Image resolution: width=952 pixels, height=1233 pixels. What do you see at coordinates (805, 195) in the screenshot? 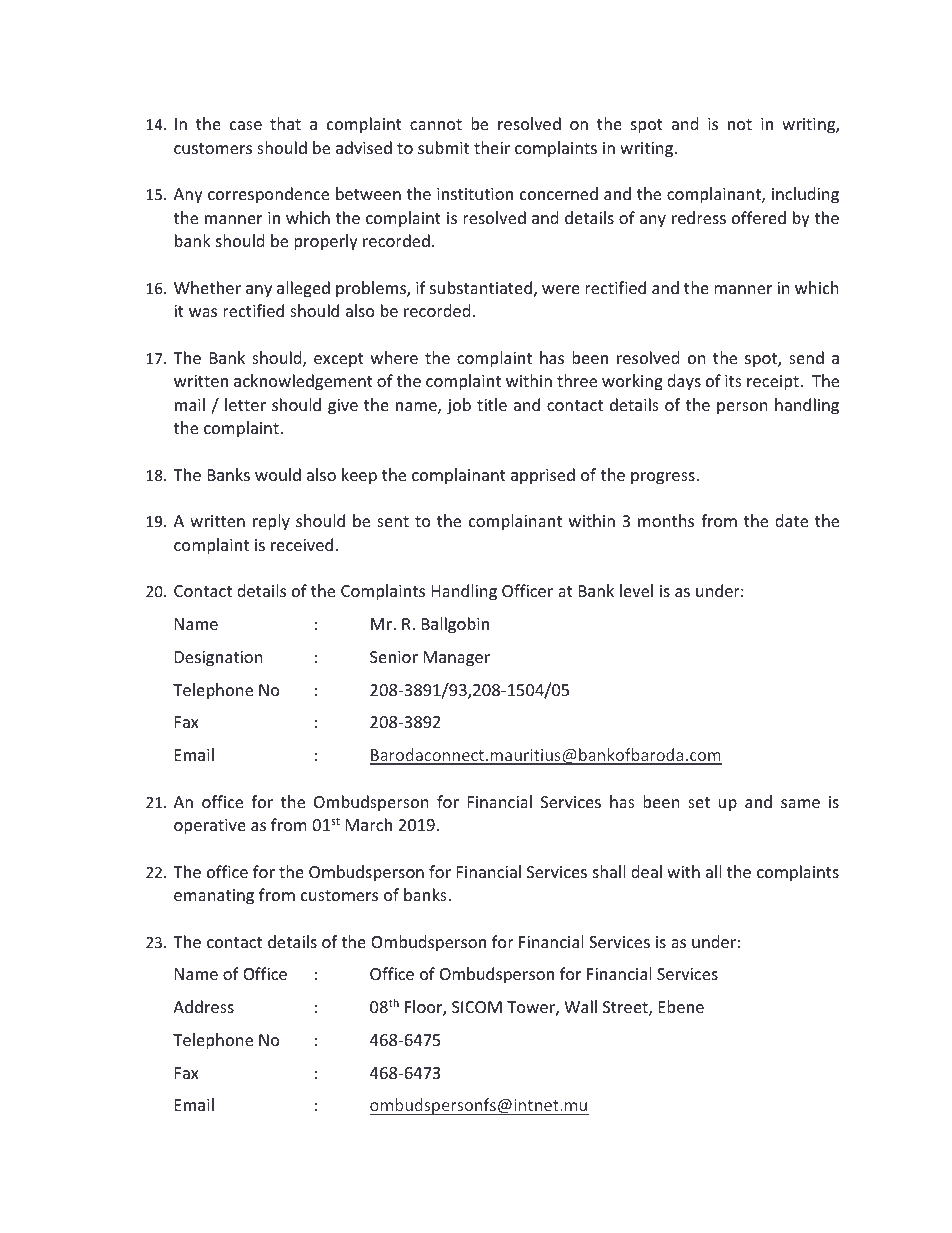
I see `including` at bounding box center [805, 195].
